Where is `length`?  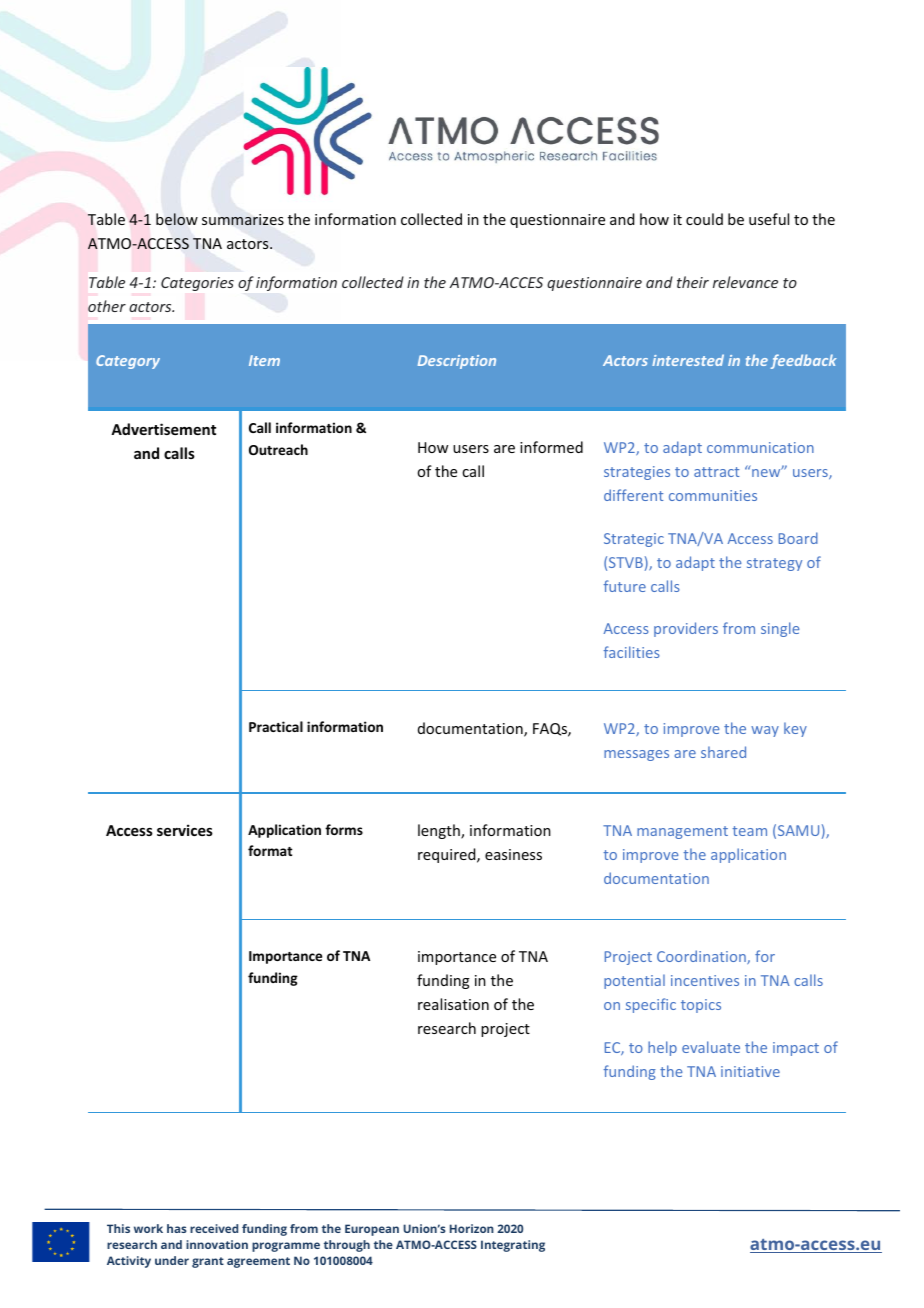
length is located at coordinates (440, 831).
